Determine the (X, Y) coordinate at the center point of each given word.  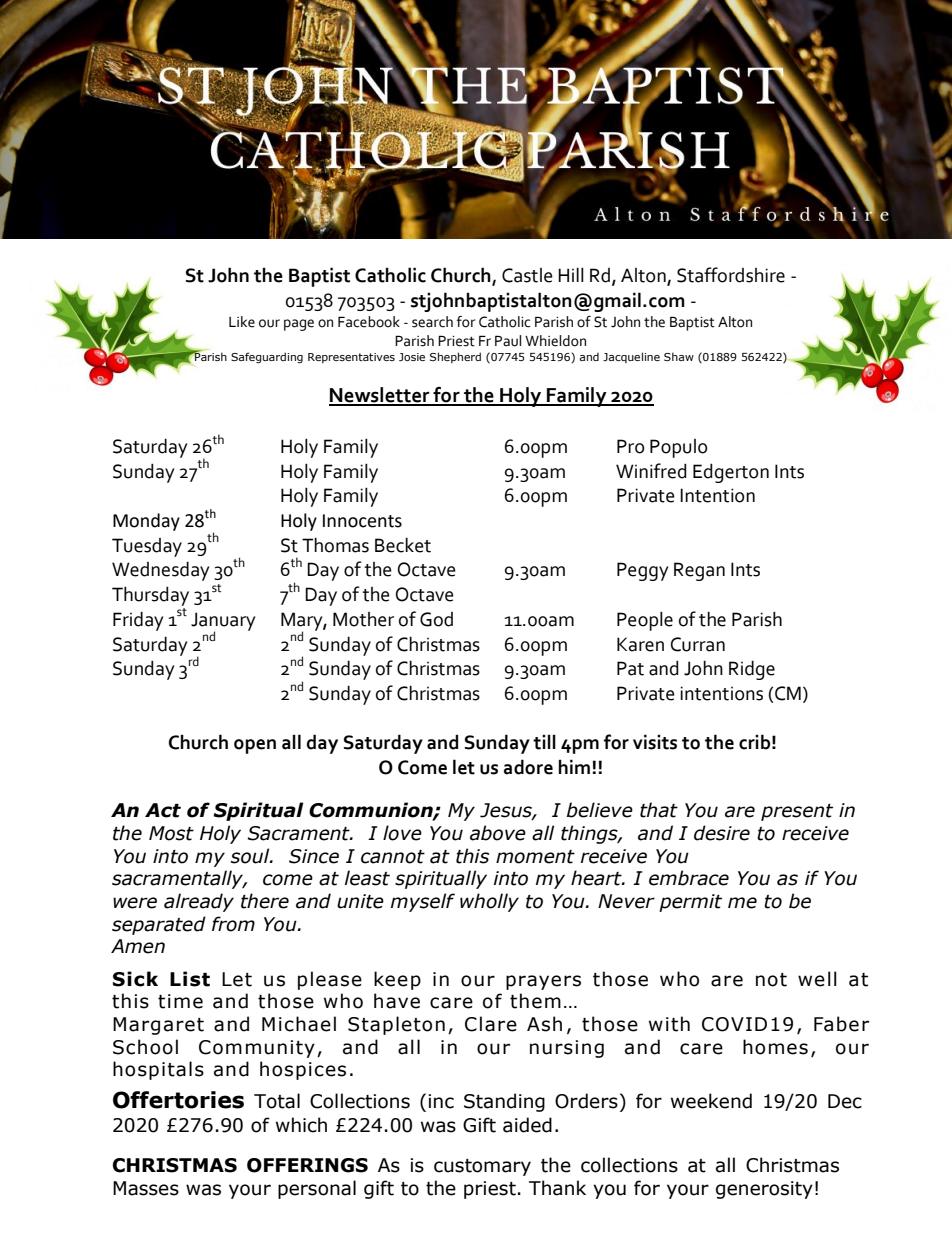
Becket (403, 545)
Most (171, 833)
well (817, 979)
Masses (146, 1188)
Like (242, 322)
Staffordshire (731, 275)
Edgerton (731, 473)
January (223, 622)
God (436, 619)
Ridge (752, 670)
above (498, 833)
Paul (508, 341)
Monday (146, 522)
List (190, 979)
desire (722, 833)
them (535, 1001)
